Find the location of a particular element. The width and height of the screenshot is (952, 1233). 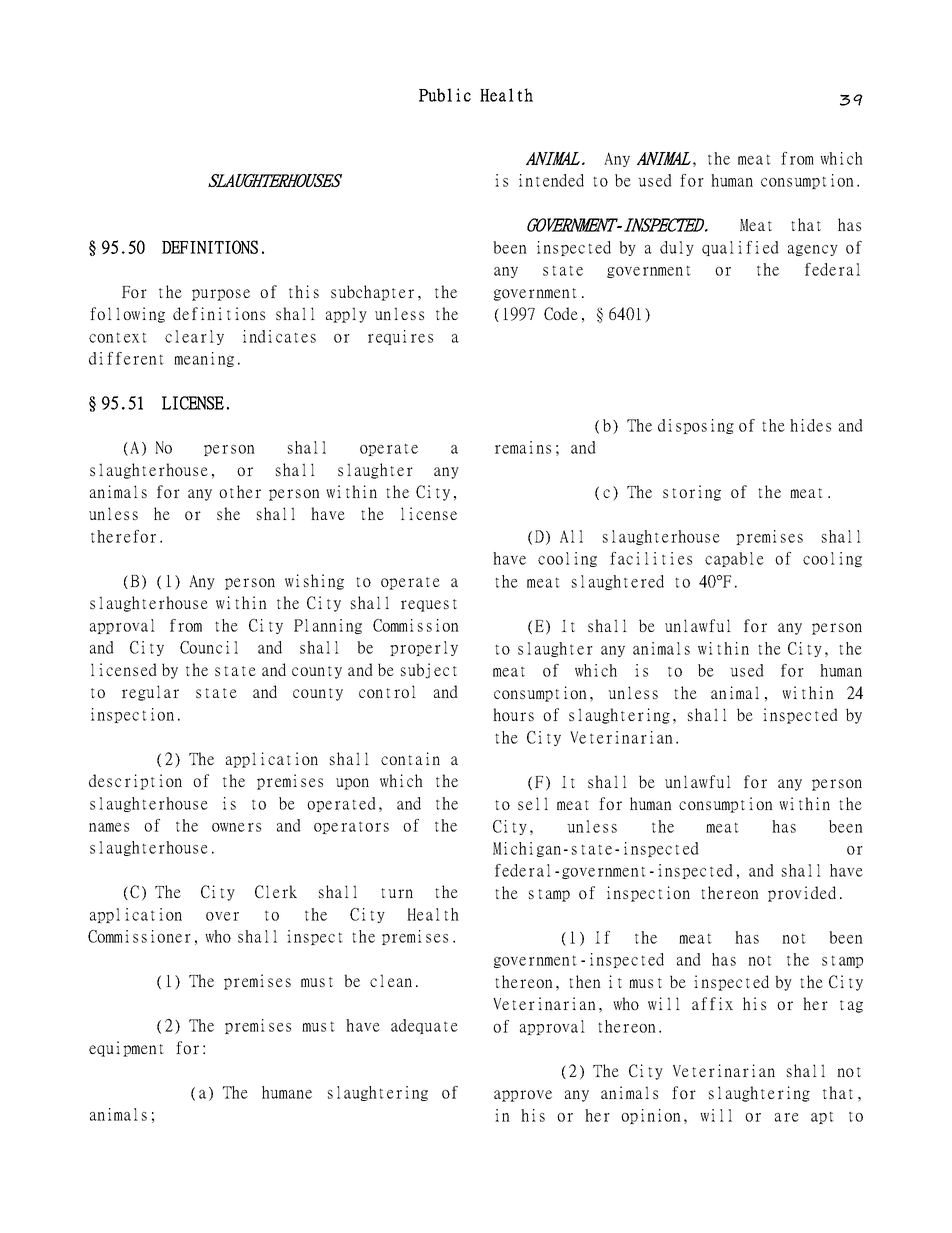

purpose is located at coordinates (221, 295).
